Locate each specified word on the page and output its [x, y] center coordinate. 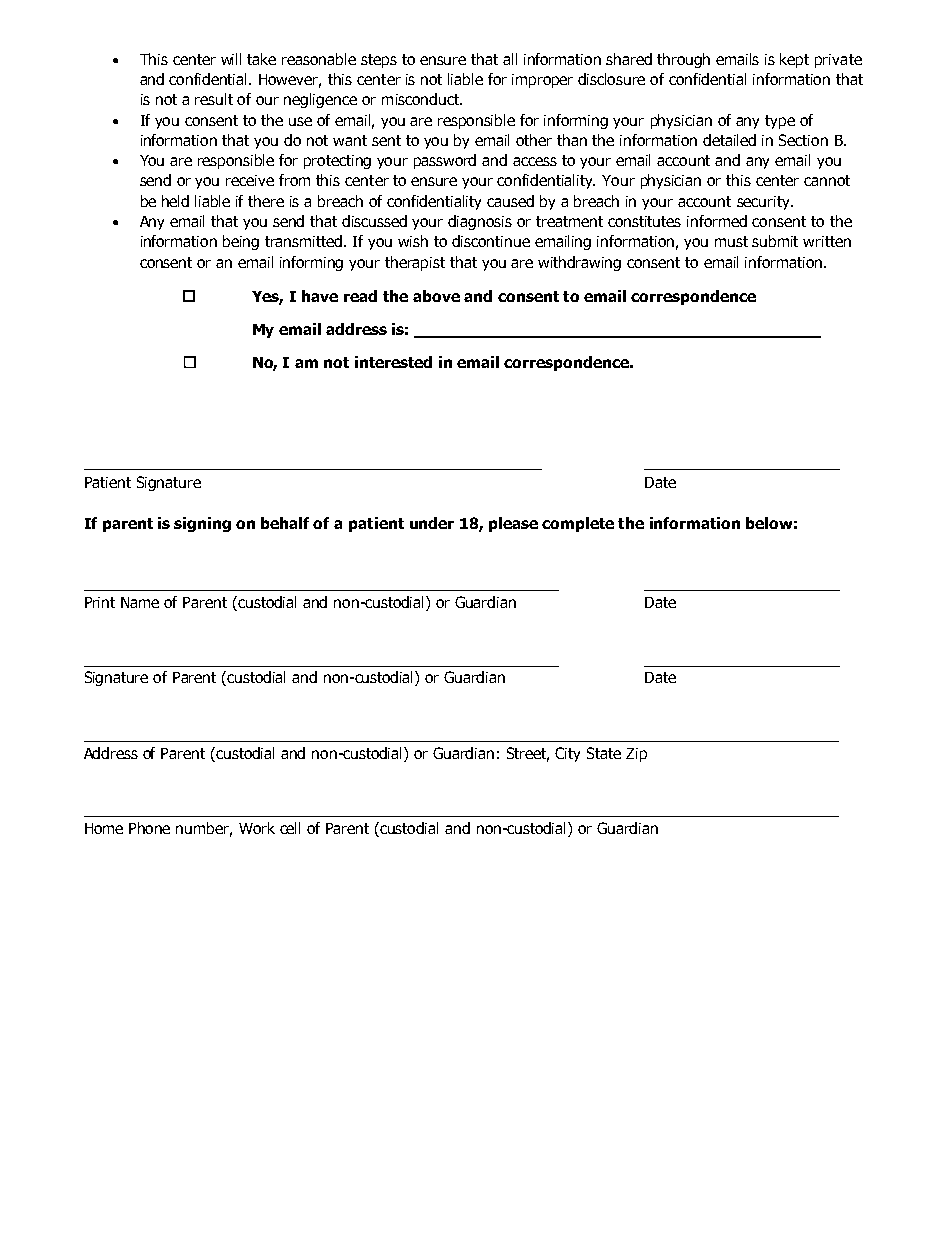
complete [578, 524]
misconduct [421, 99]
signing [202, 524]
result [214, 99]
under [432, 523]
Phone [149, 828]
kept [794, 60]
